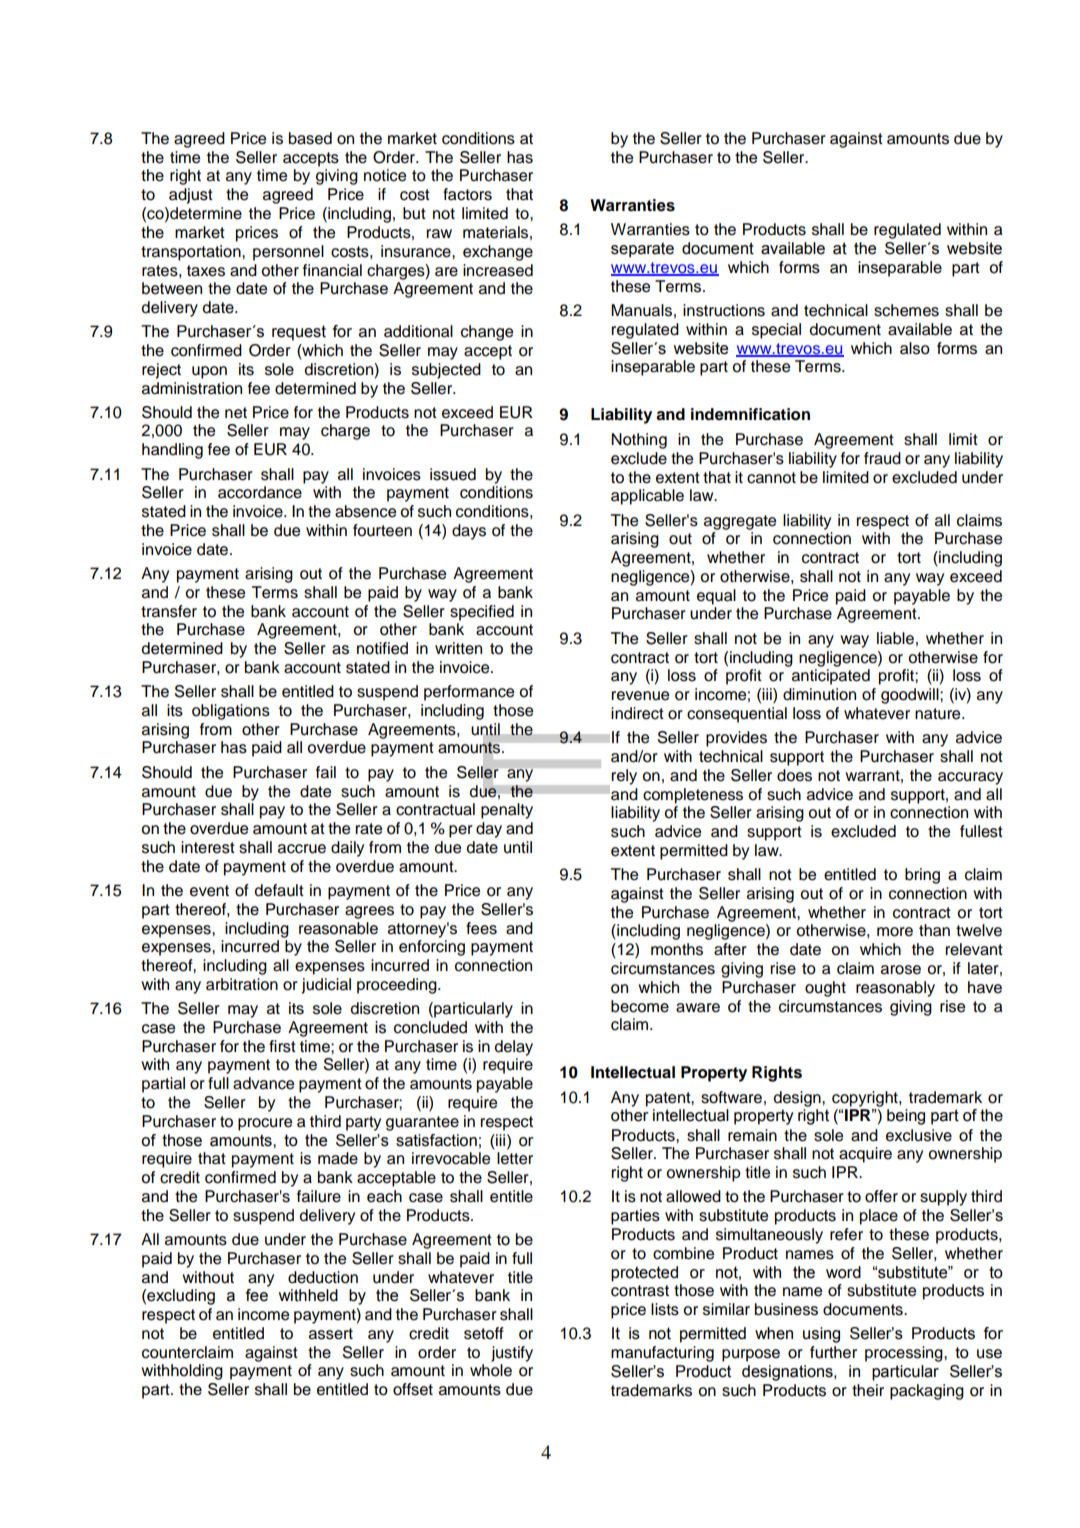 The height and width of the screenshot is (1528, 1080). What do you see at coordinates (467, 194) in the screenshot?
I see `factors` at bounding box center [467, 194].
